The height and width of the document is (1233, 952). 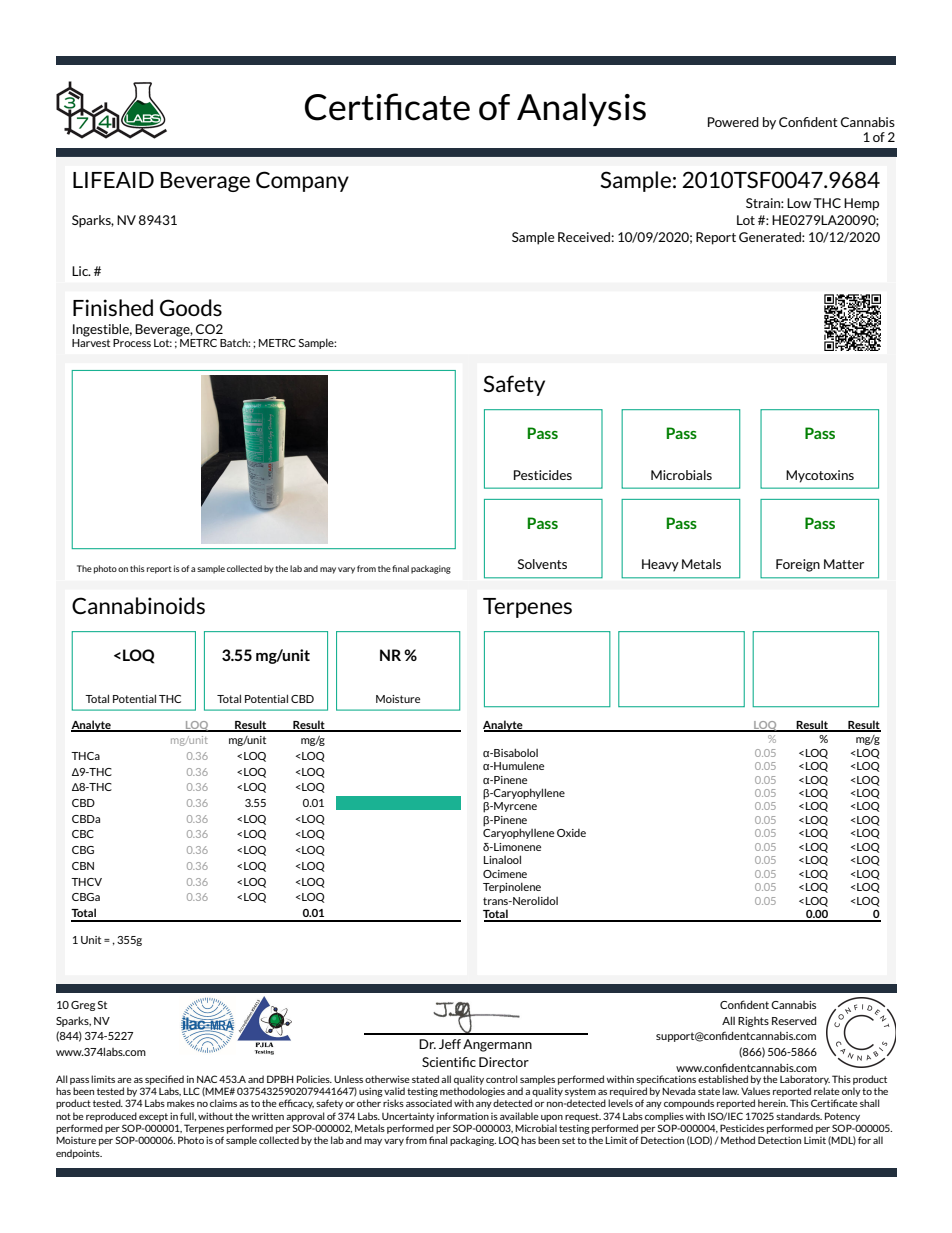 What do you see at coordinates (463, 1116) in the document?
I see `information` at bounding box center [463, 1116].
